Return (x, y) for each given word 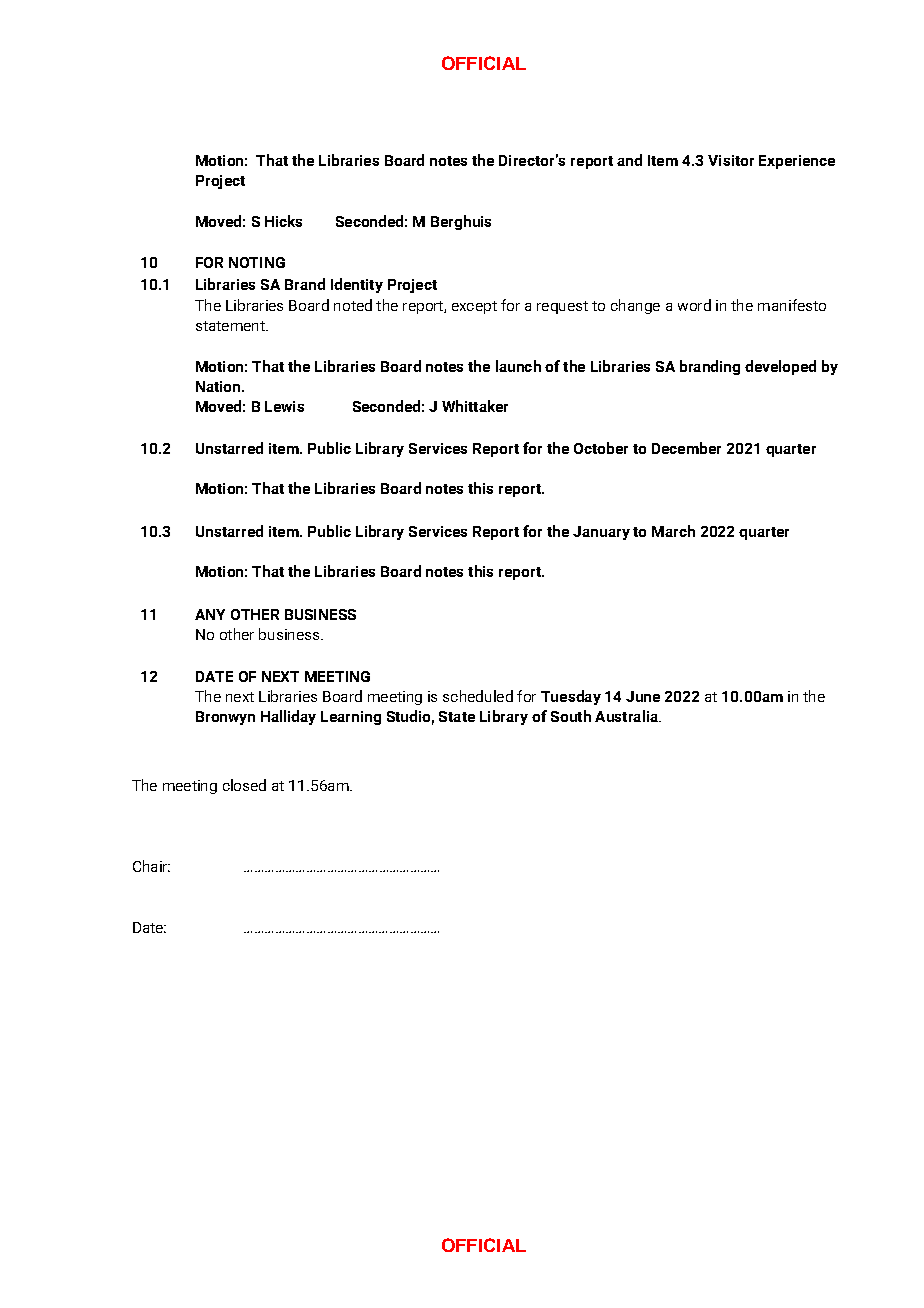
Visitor (731, 160)
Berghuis (461, 222)
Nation (219, 386)
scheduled (478, 696)
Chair (151, 866)
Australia (628, 716)
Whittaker (475, 406)
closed (244, 785)
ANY (210, 614)
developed (780, 367)
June (643, 696)
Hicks (283, 221)
